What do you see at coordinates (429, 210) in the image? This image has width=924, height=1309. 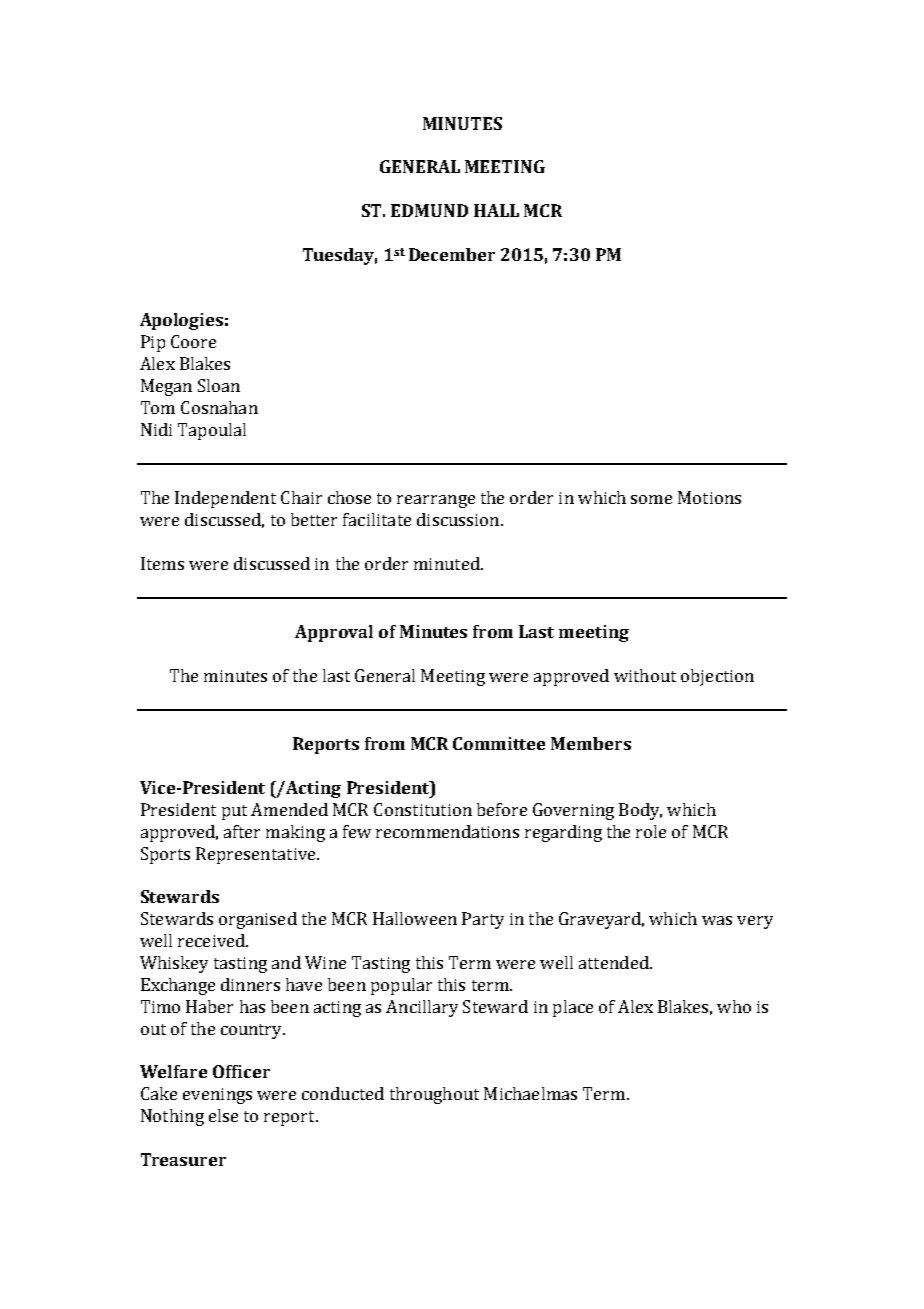 I see `EDMUND` at bounding box center [429, 210].
